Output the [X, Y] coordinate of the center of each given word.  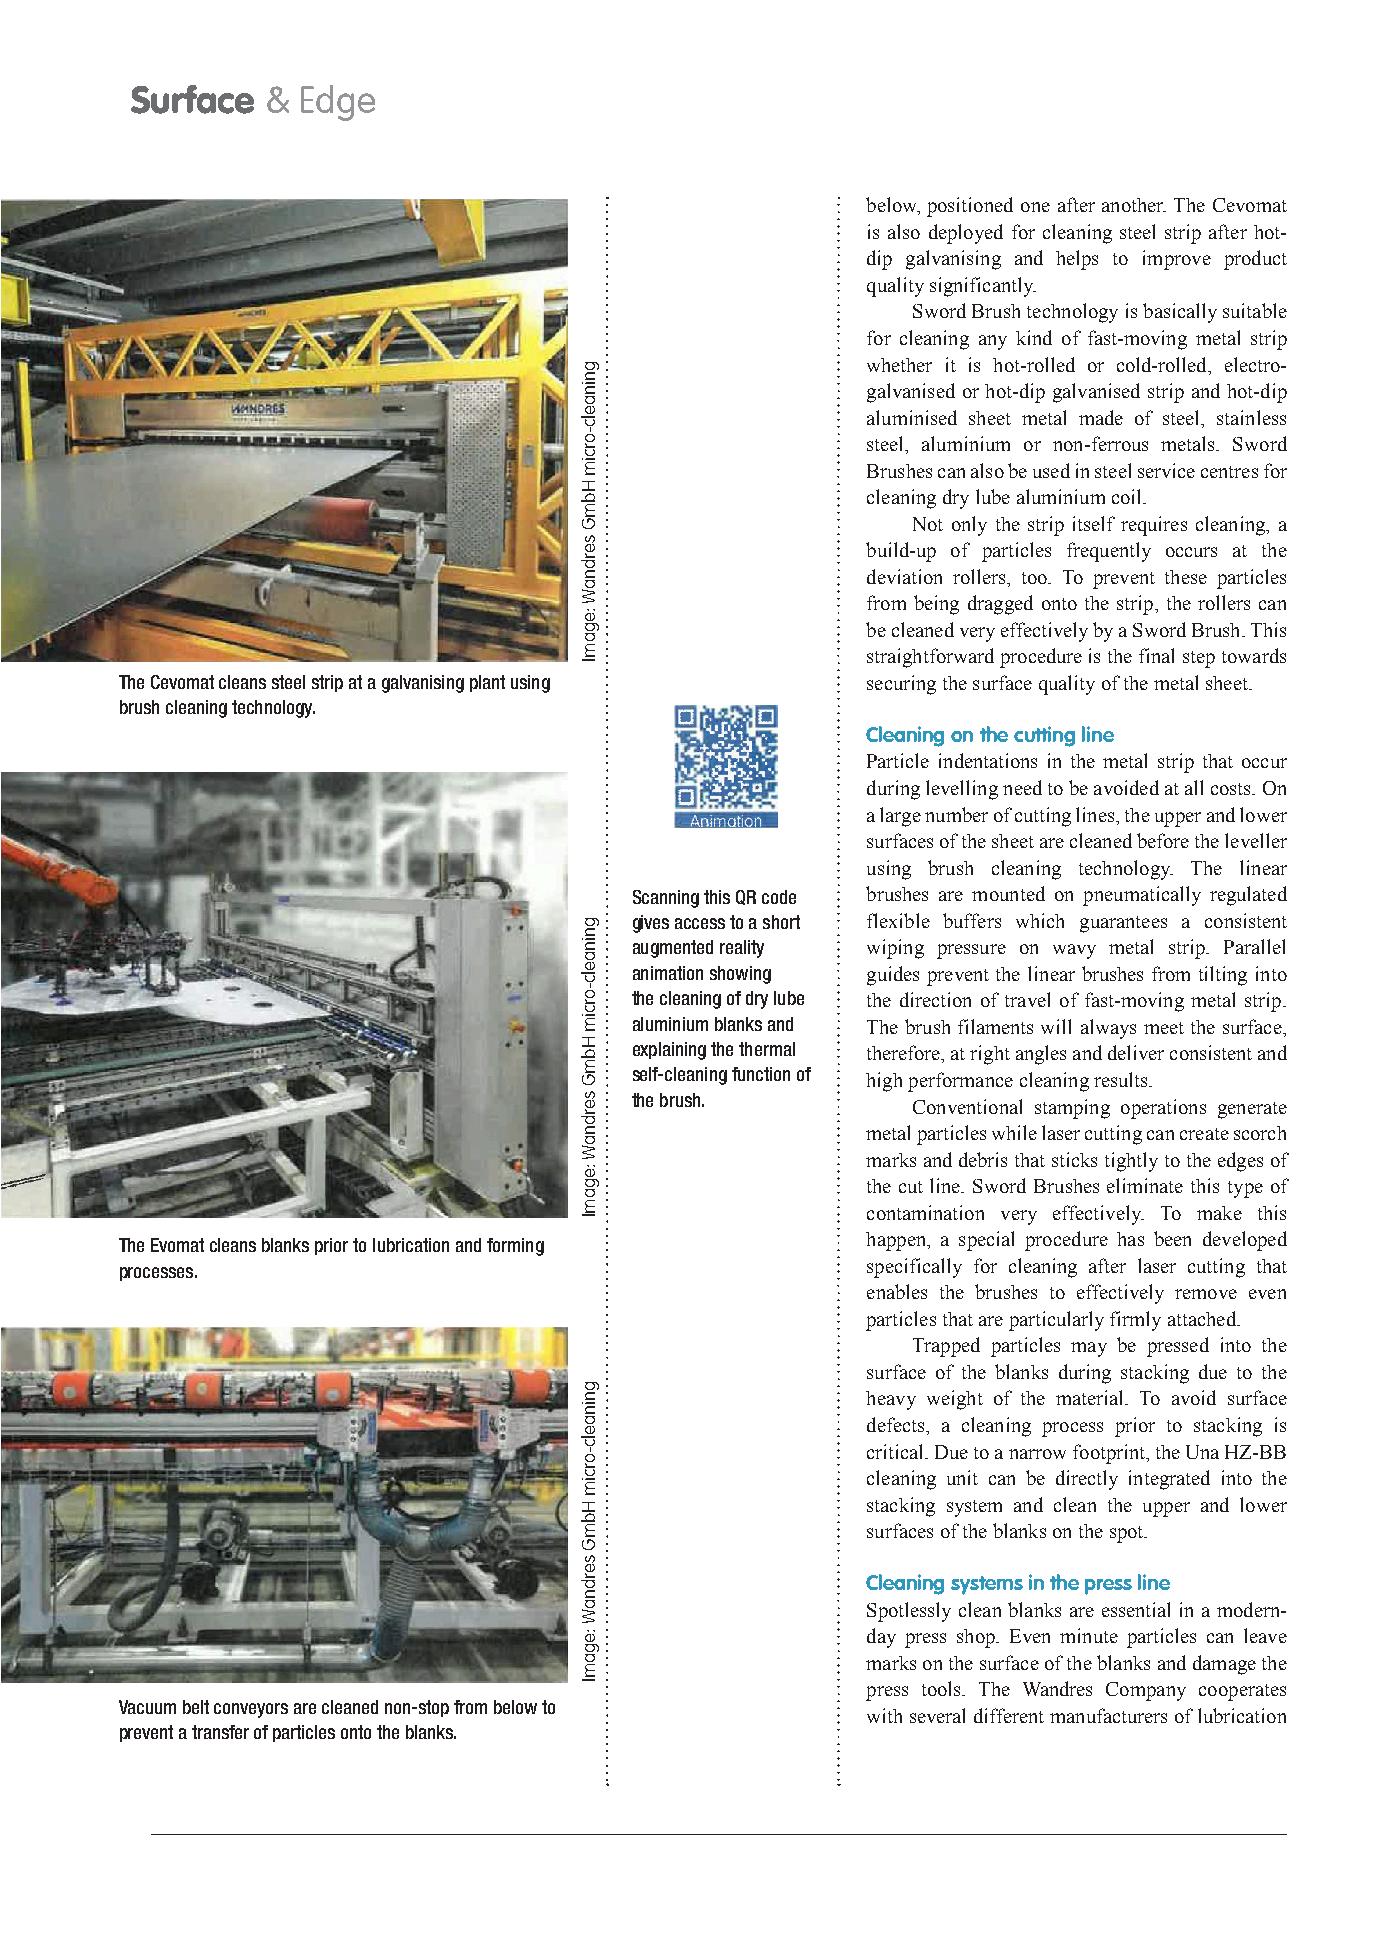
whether [899, 365]
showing [740, 975]
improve [1177, 260]
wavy [1074, 951]
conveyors [251, 1710]
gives [651, 924]
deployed [966, 234]
